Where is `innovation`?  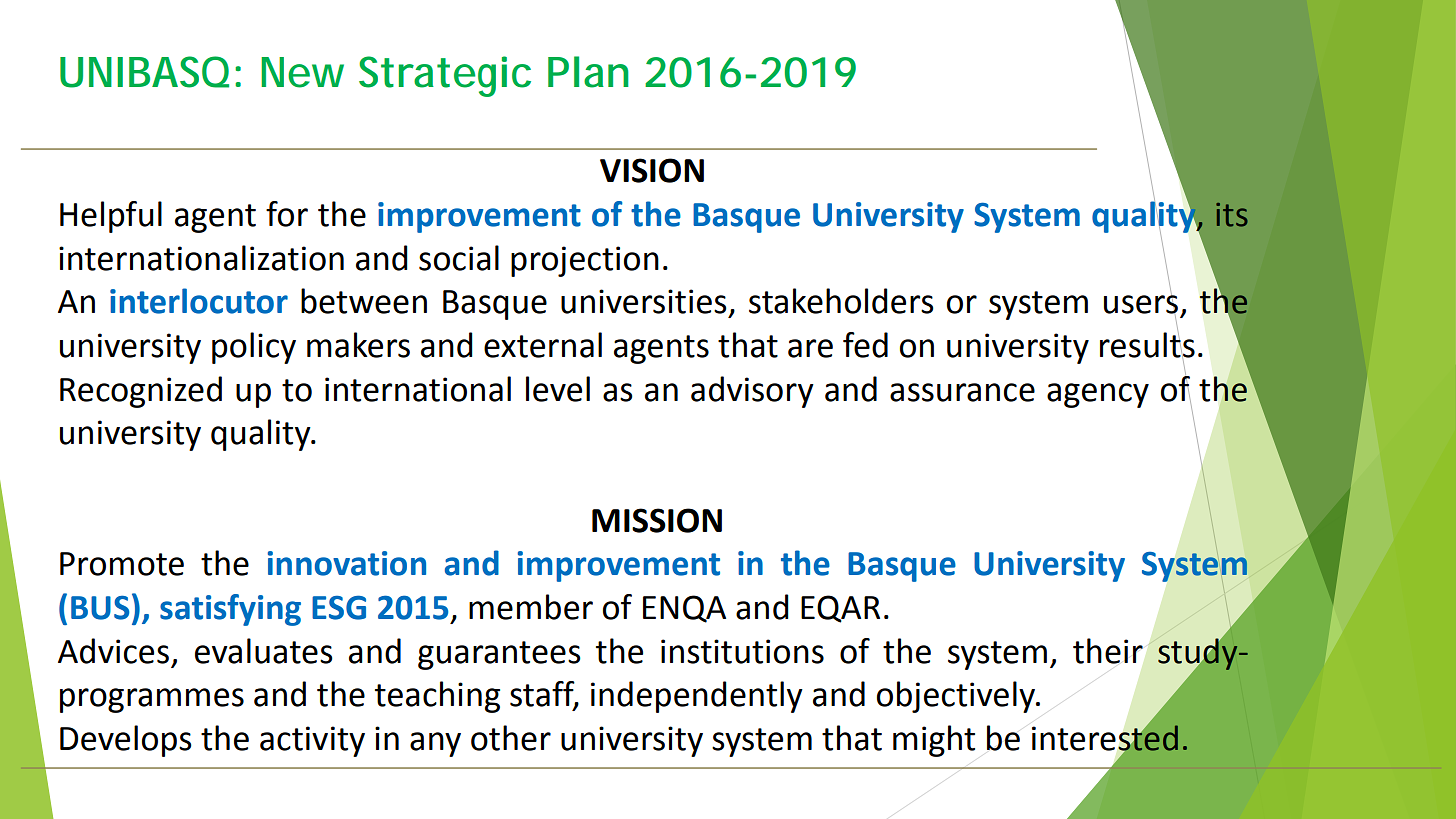 innovation is located at coordinates (347, 563).
